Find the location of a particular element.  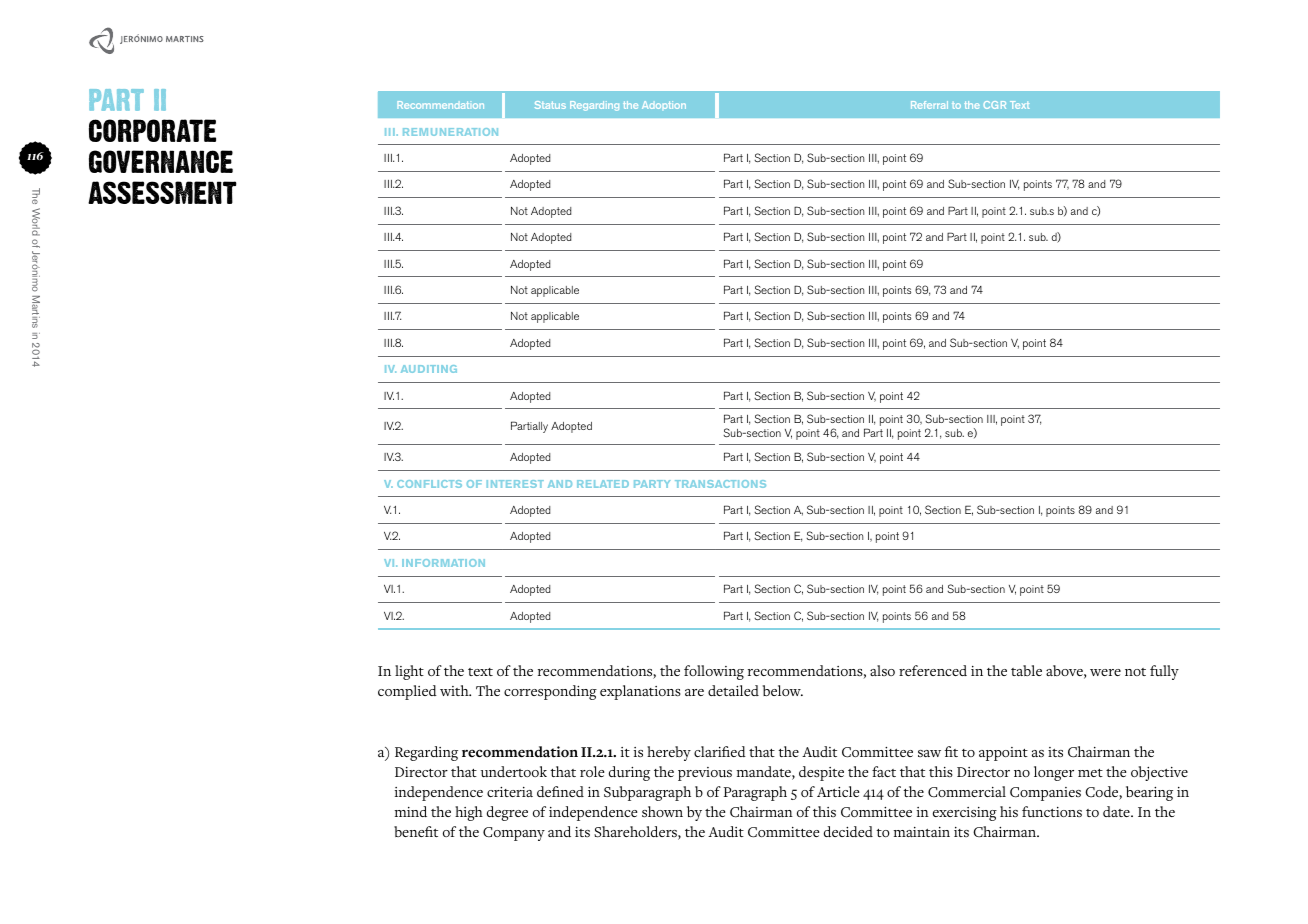

INFORMATION is located at coordinates (443, 563).
